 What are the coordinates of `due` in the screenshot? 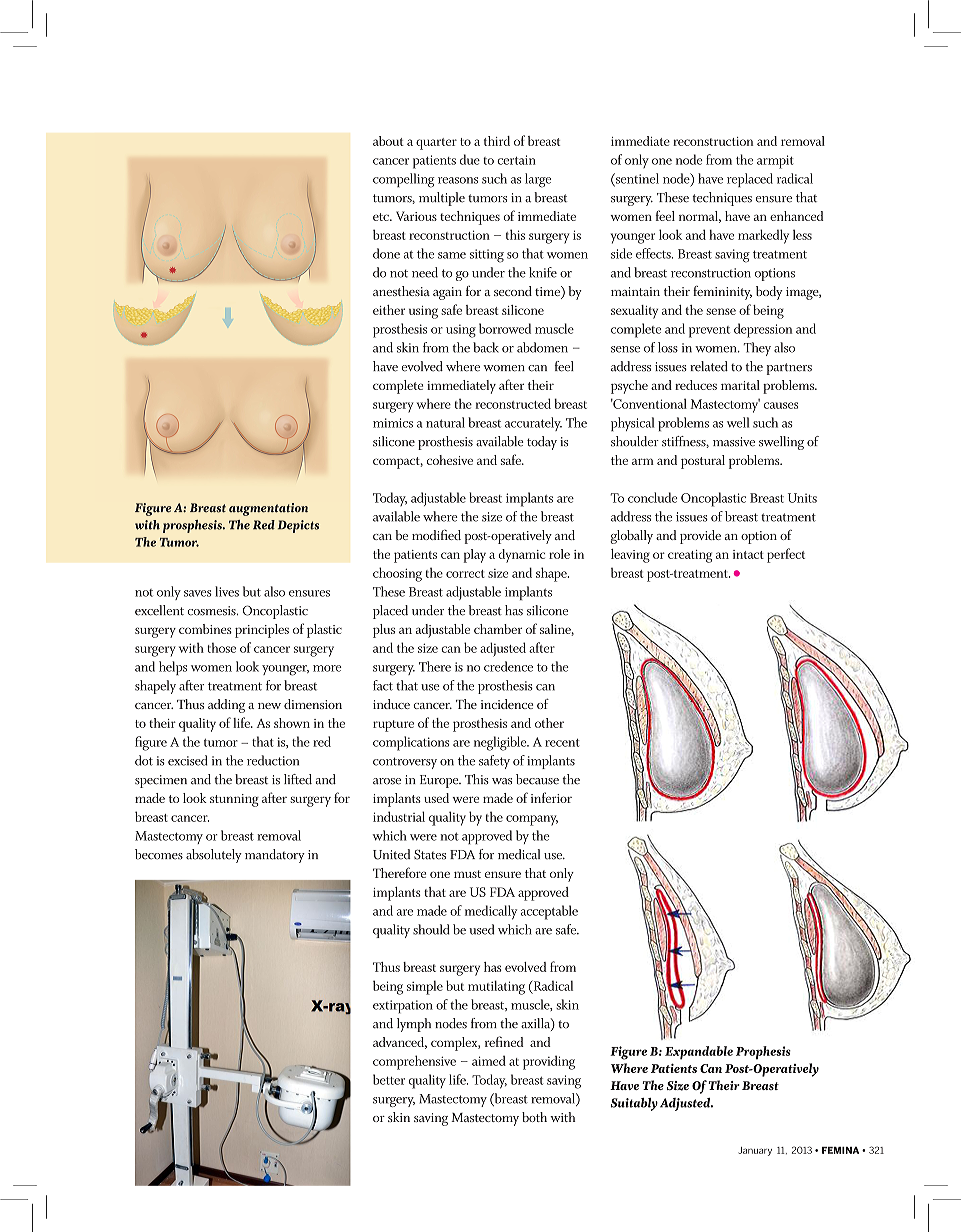 It's located at (470, 159).
